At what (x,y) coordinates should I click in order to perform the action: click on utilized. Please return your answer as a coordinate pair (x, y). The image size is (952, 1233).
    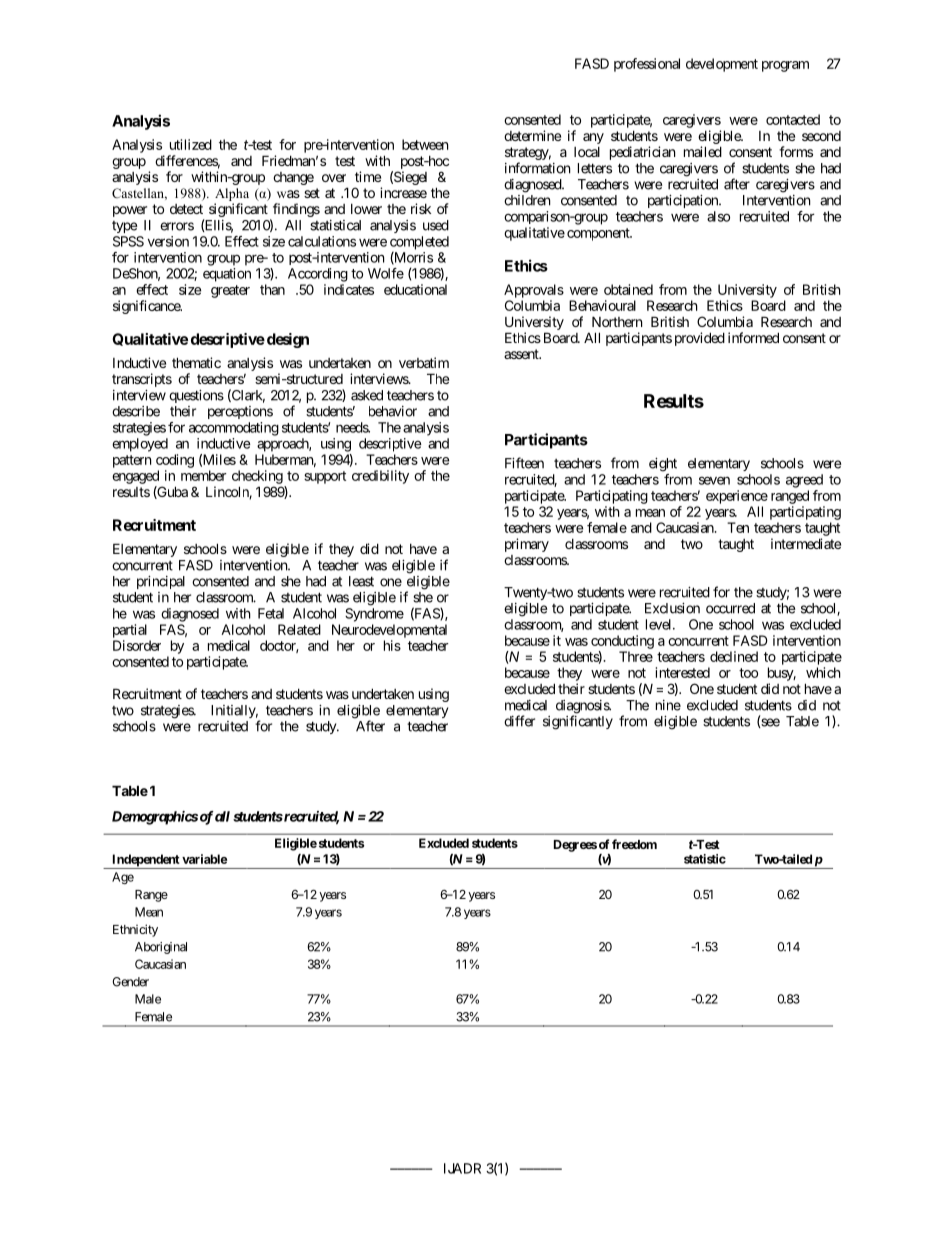
    Looking at the image, I should click on (191, 144).
